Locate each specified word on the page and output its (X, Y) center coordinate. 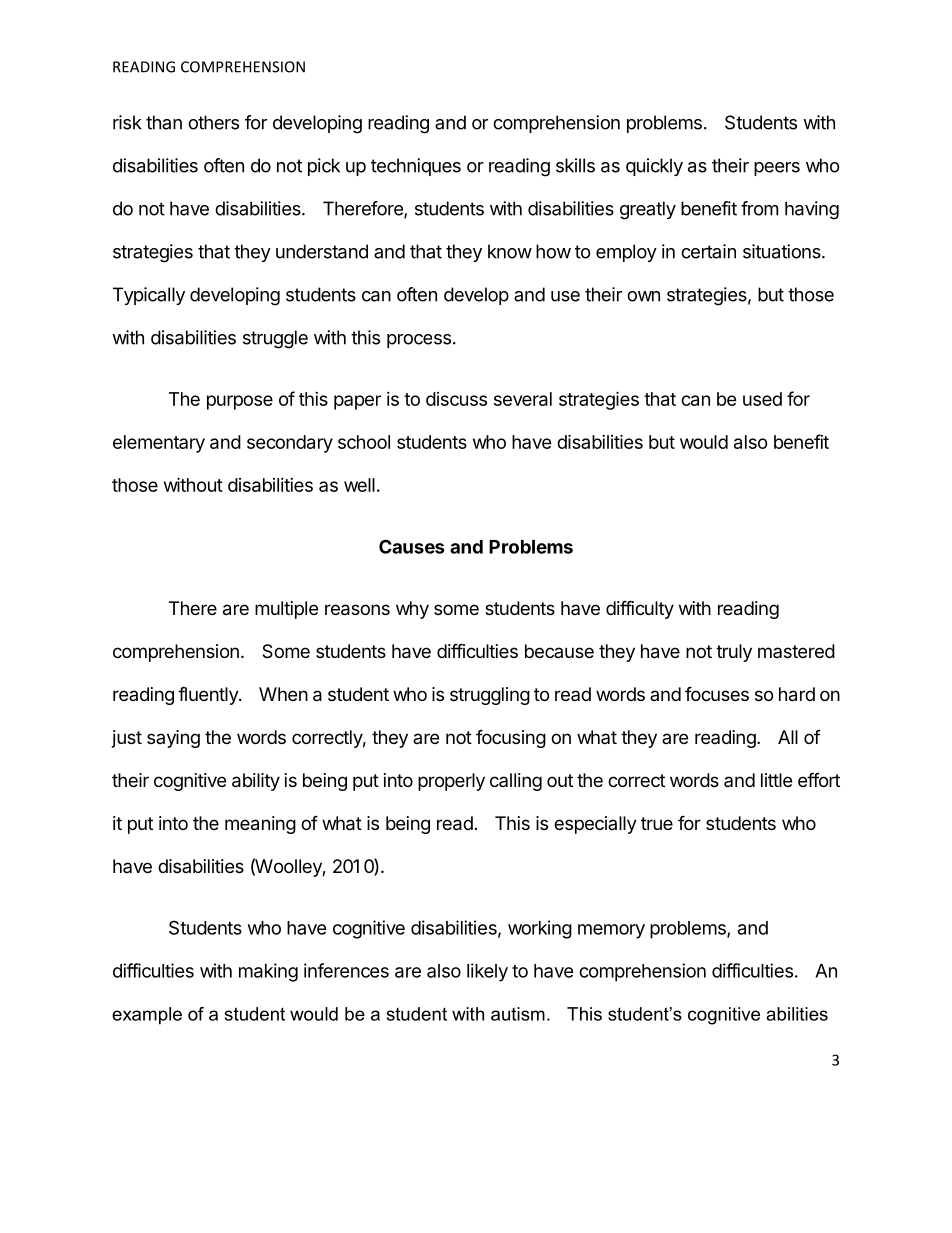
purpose (240, 402)
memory (611, 931)
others (213, 122)
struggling (490, 696)
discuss (456, 399)
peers (777, 169)
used (762, 399)
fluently (209, 695)
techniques (416, 167)
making (268, 972)
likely (487, 972)
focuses (717, 693)
